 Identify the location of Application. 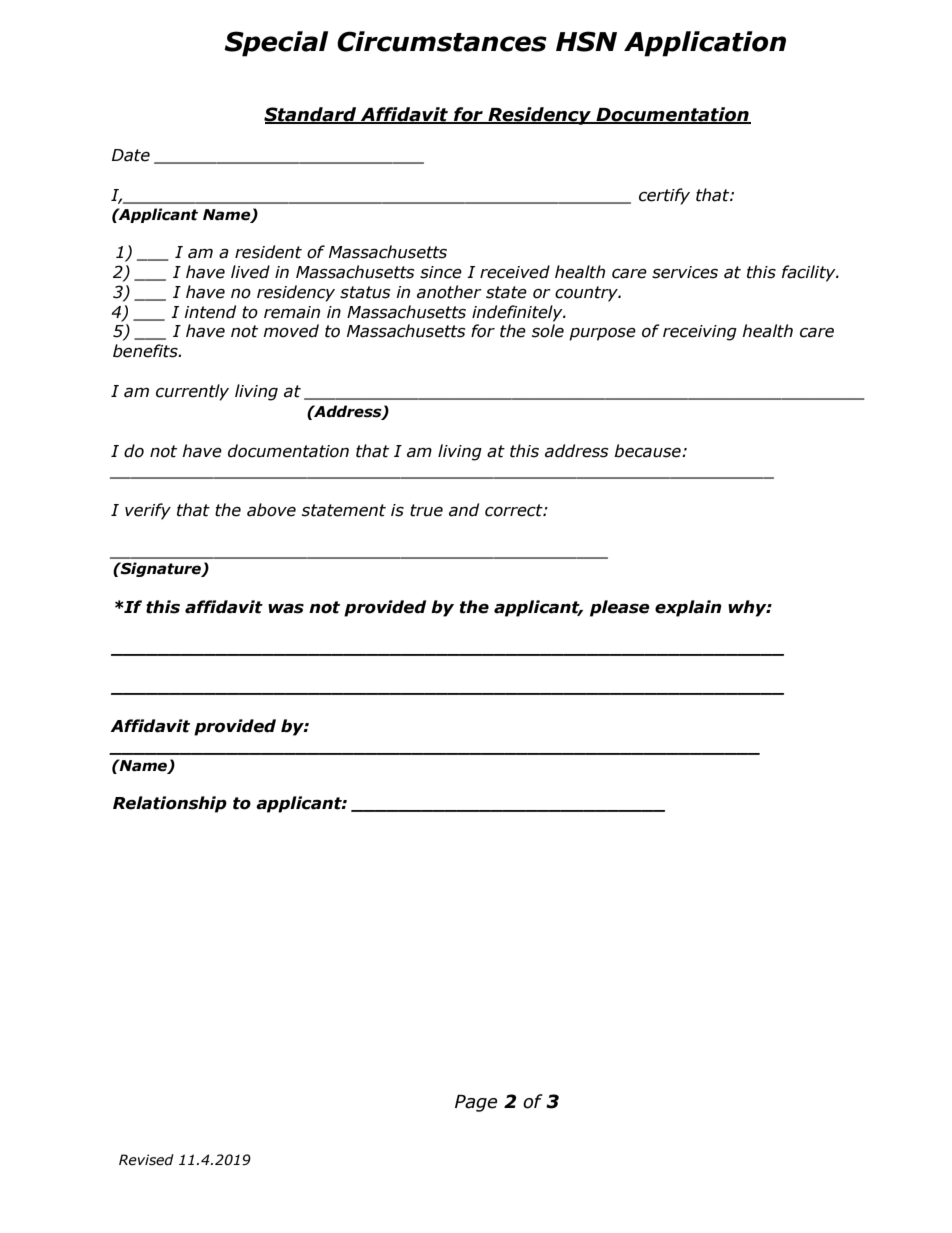
(705, 44).
